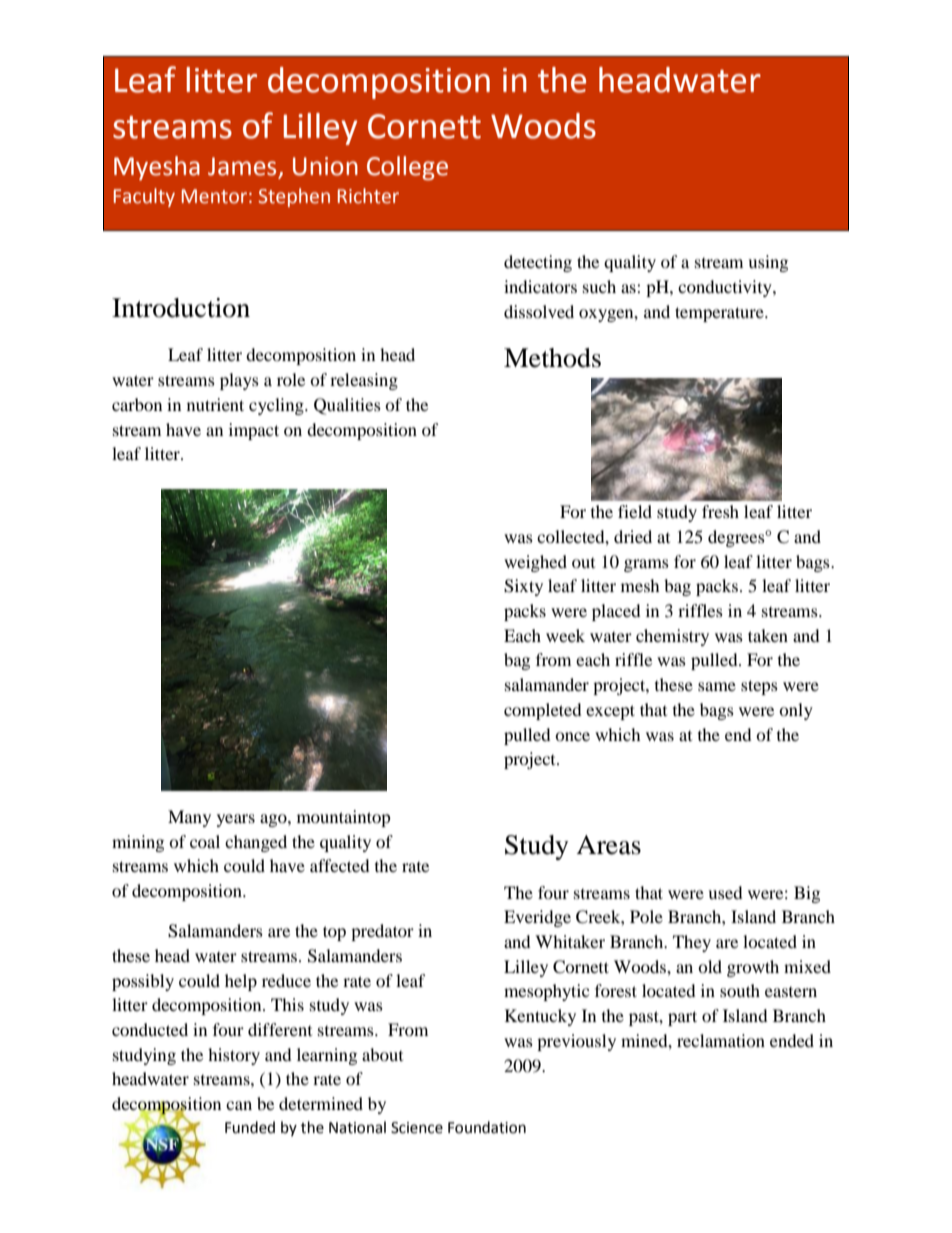 The height and width of the document is (1233, 952). Describe the element at coordinates (768, 263) in the document. I see `using` at that location.
